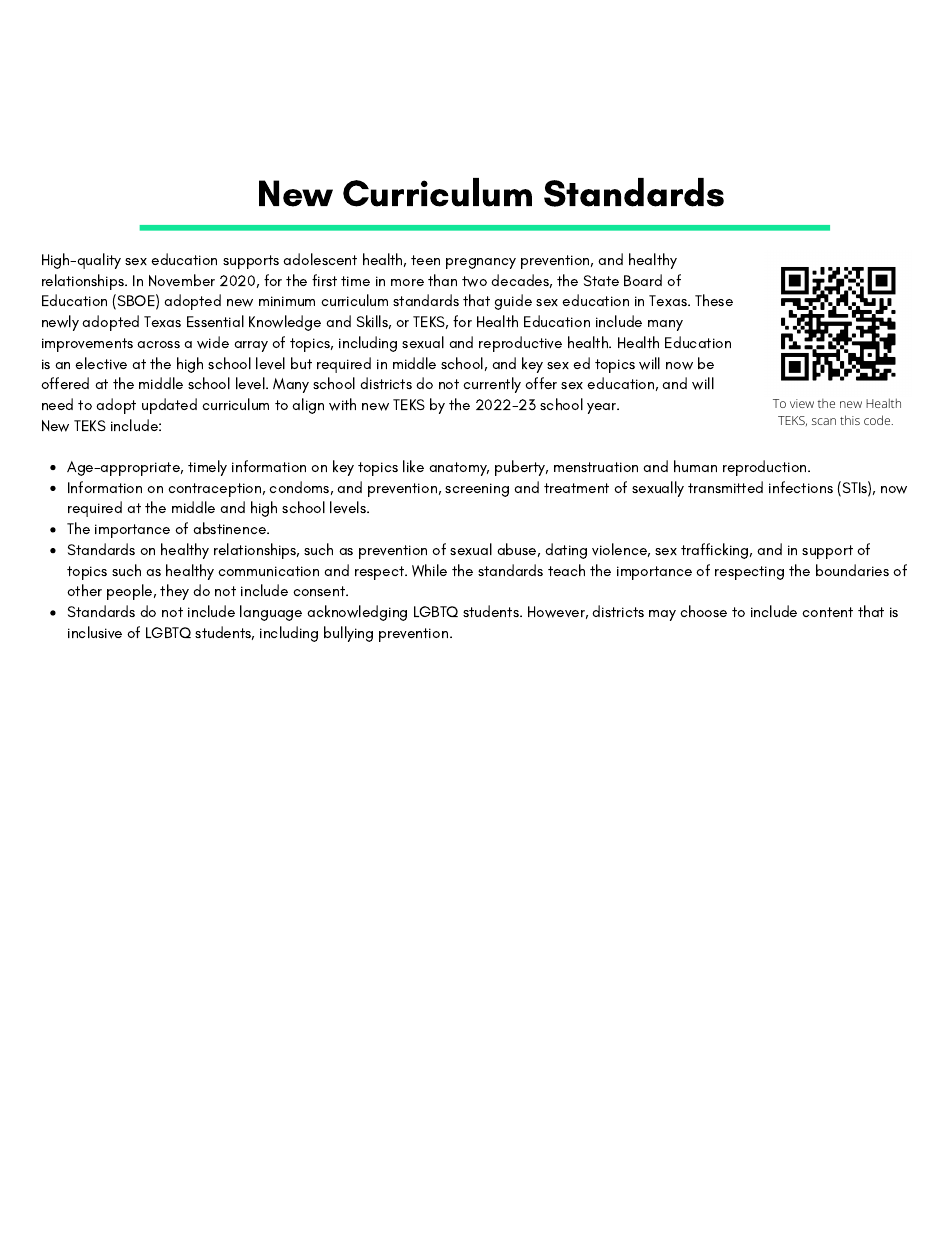  What do you see at coordinates (169, 406) in the page?
I see `updated` at bounding box center [169, 406].
